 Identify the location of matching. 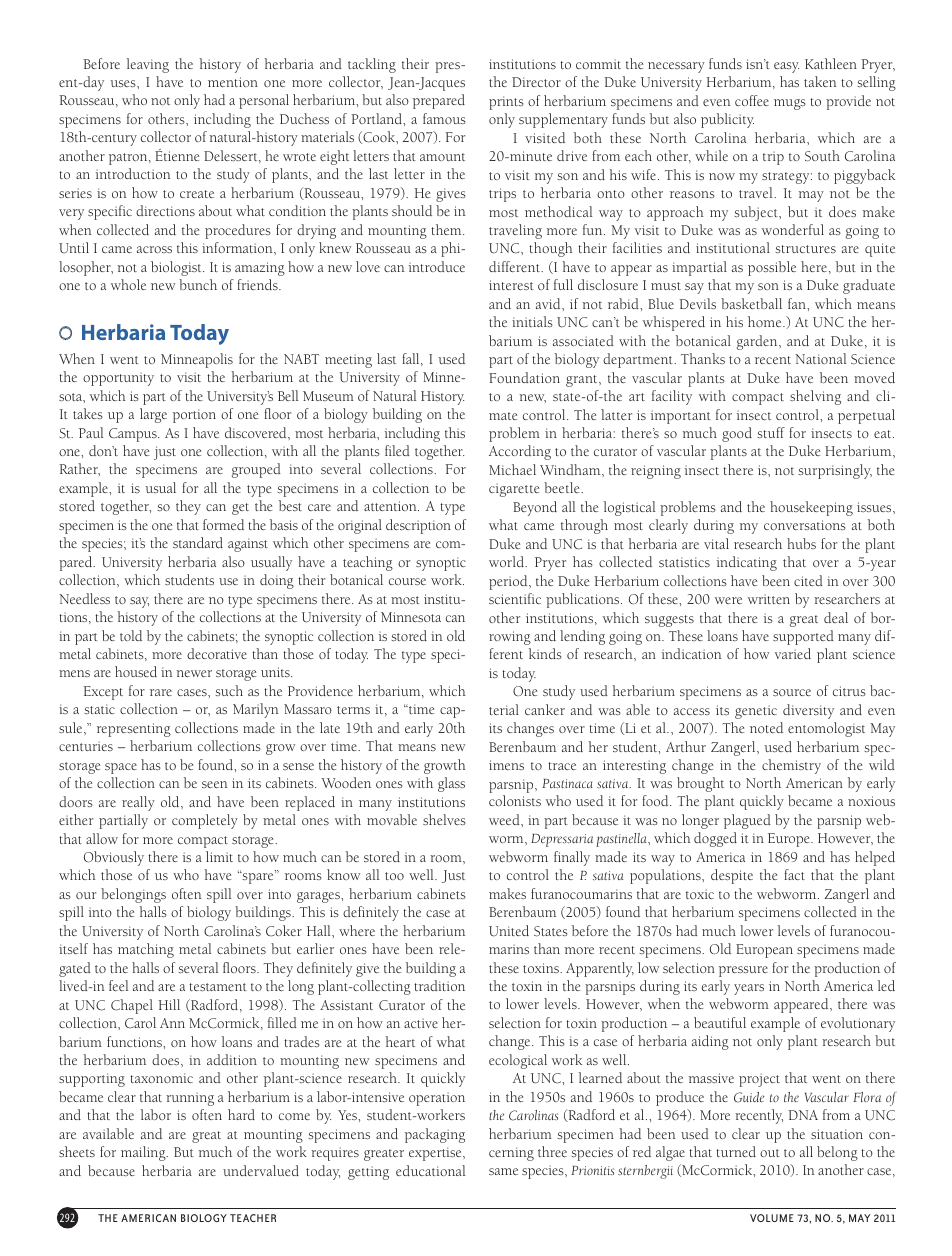
(146, 950).
